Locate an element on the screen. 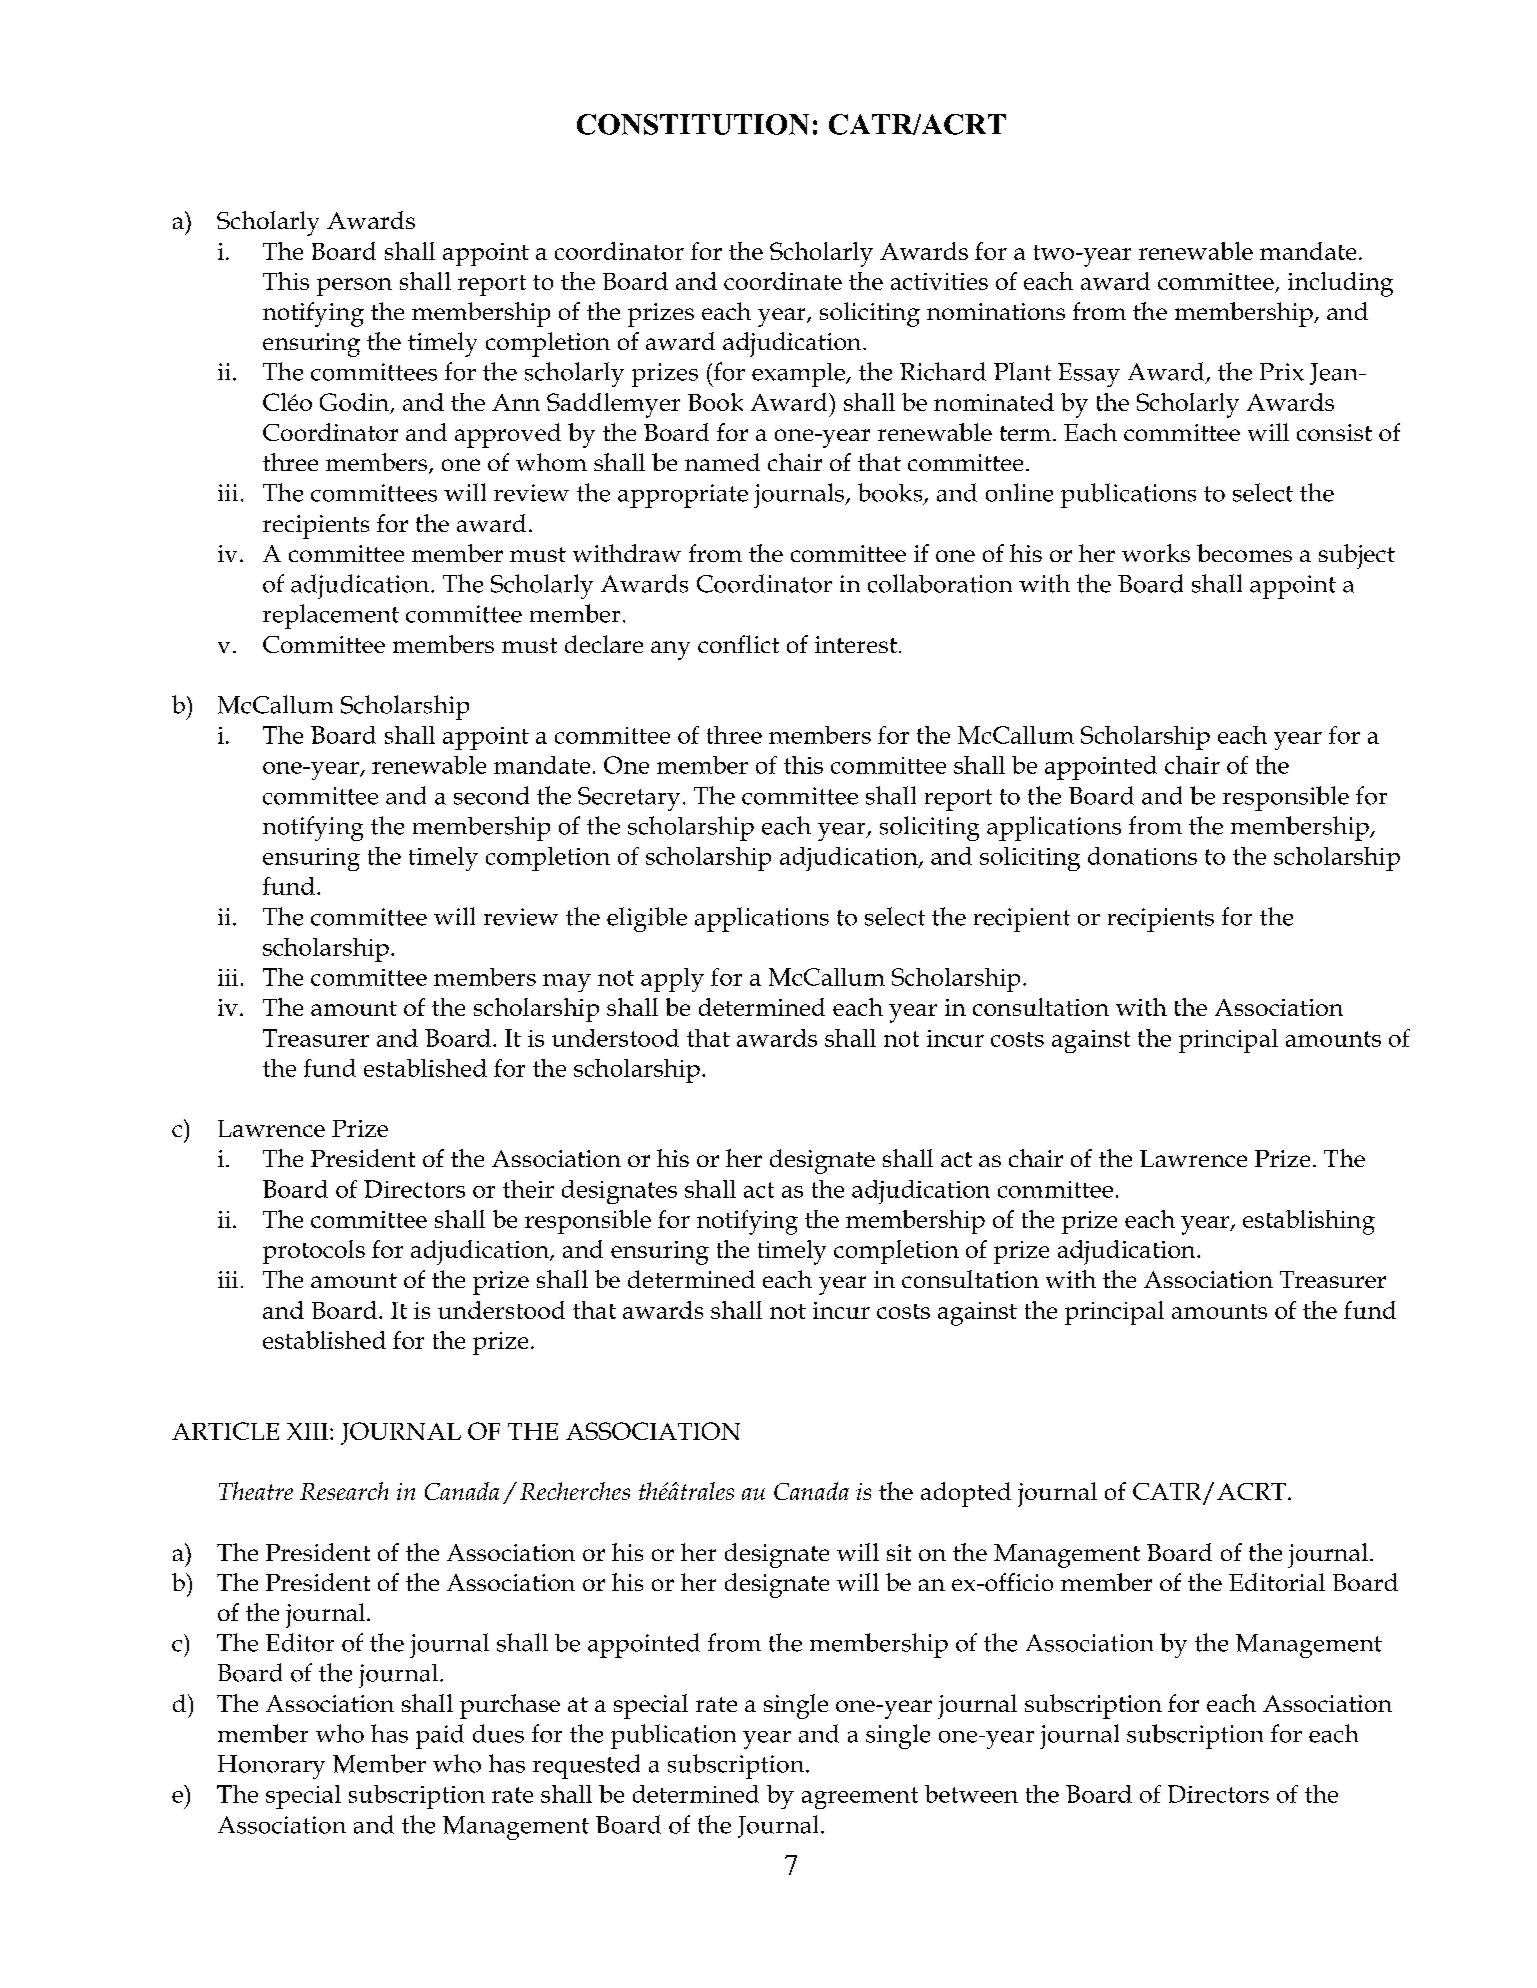 This screenshot has height=1988, width=1537. between is located at coordinates (971, 1794).
